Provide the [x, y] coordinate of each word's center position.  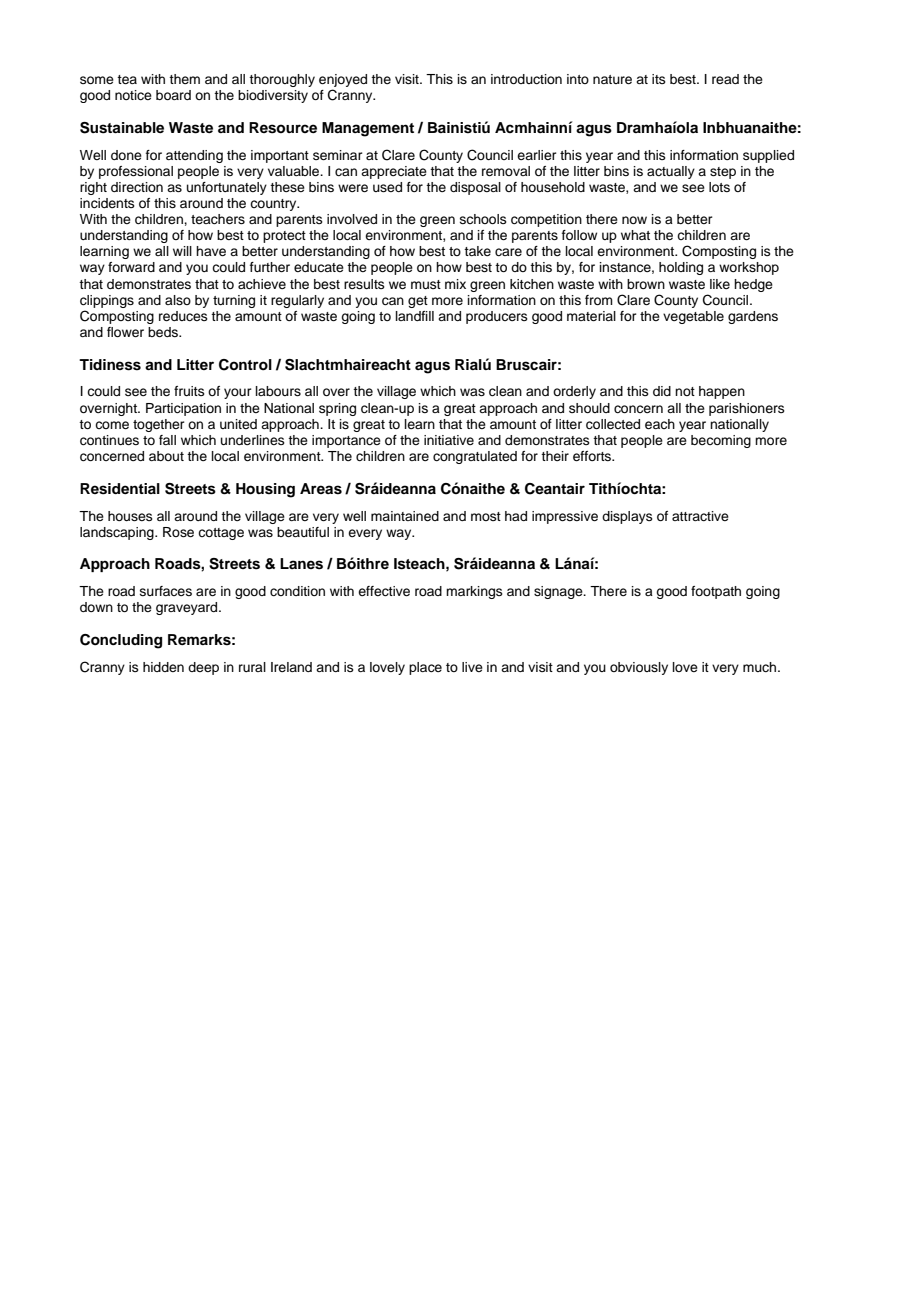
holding [681, 268]
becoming [721, 441]
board [173, 95]
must [426, 284]
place [425, 668]
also [178, 300]
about [166, 456]
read [725, 79]
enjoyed [343, 80]
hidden [163, 667]
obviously [639, 668]
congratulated [475, 457]
